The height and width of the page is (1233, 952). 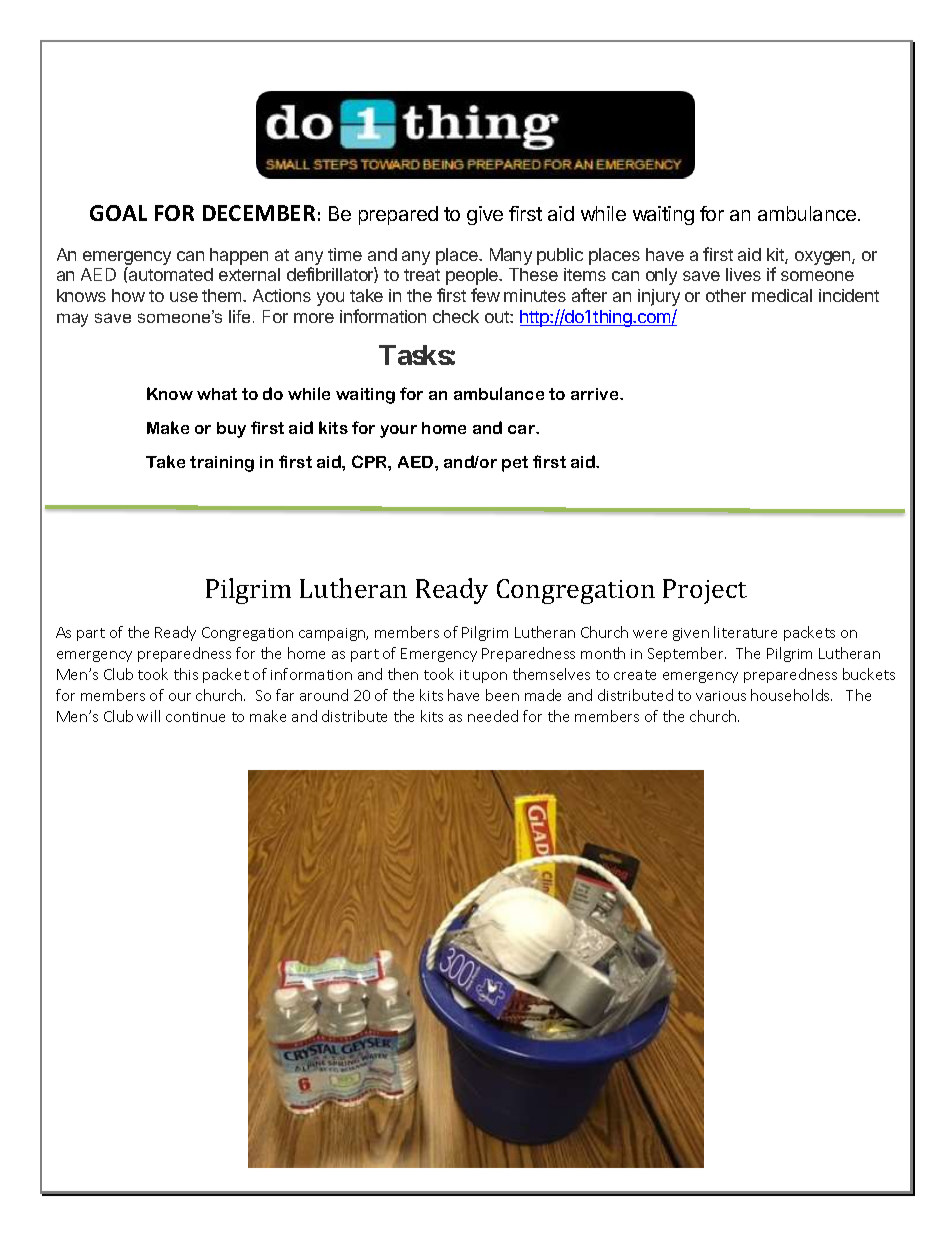 I want to click on Many, so click(x=511, y=256).
